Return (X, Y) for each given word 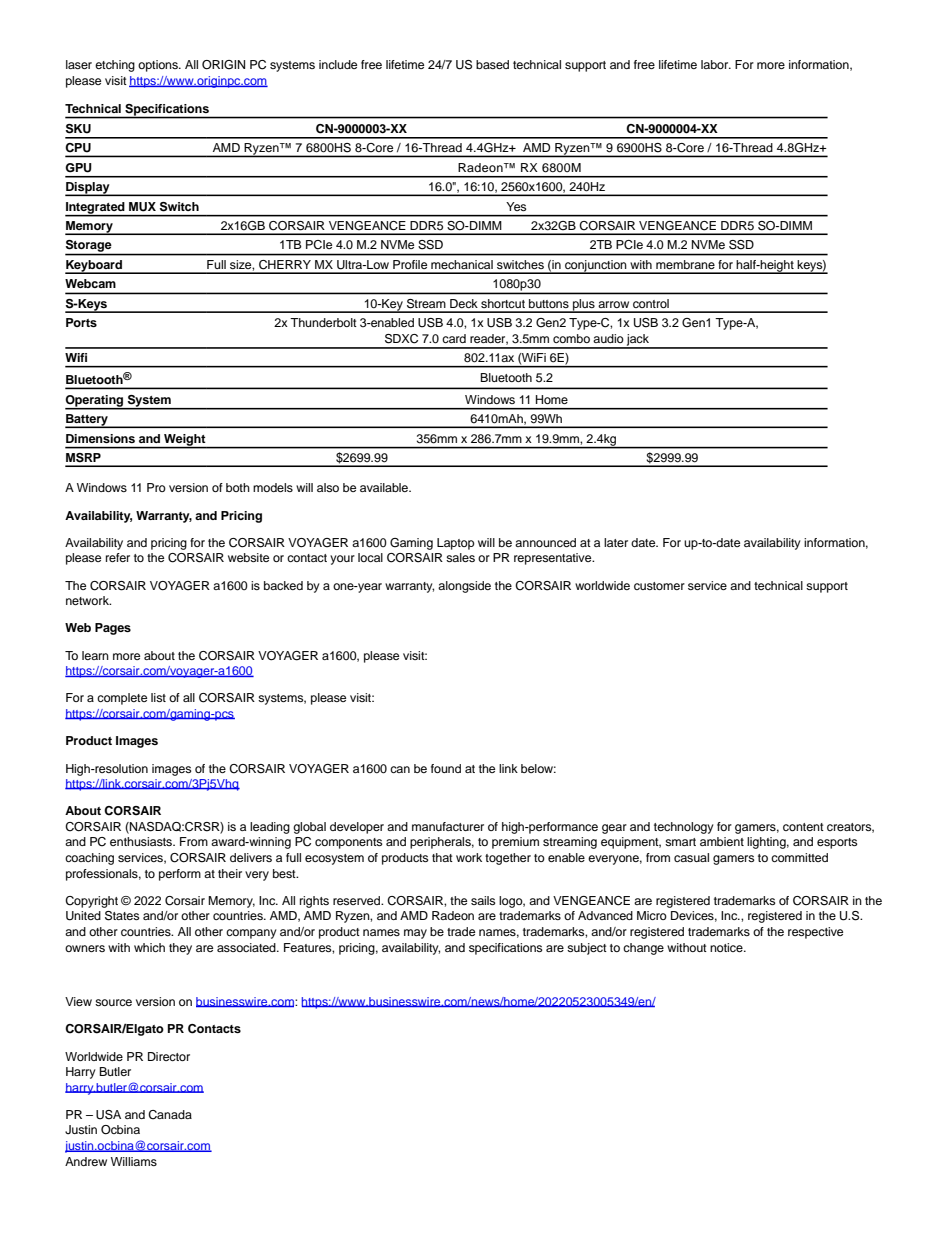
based (492, 64)
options (159, 66)
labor (716, 64)
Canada (170, 1115)
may (415, 934)
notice (727, 947)
